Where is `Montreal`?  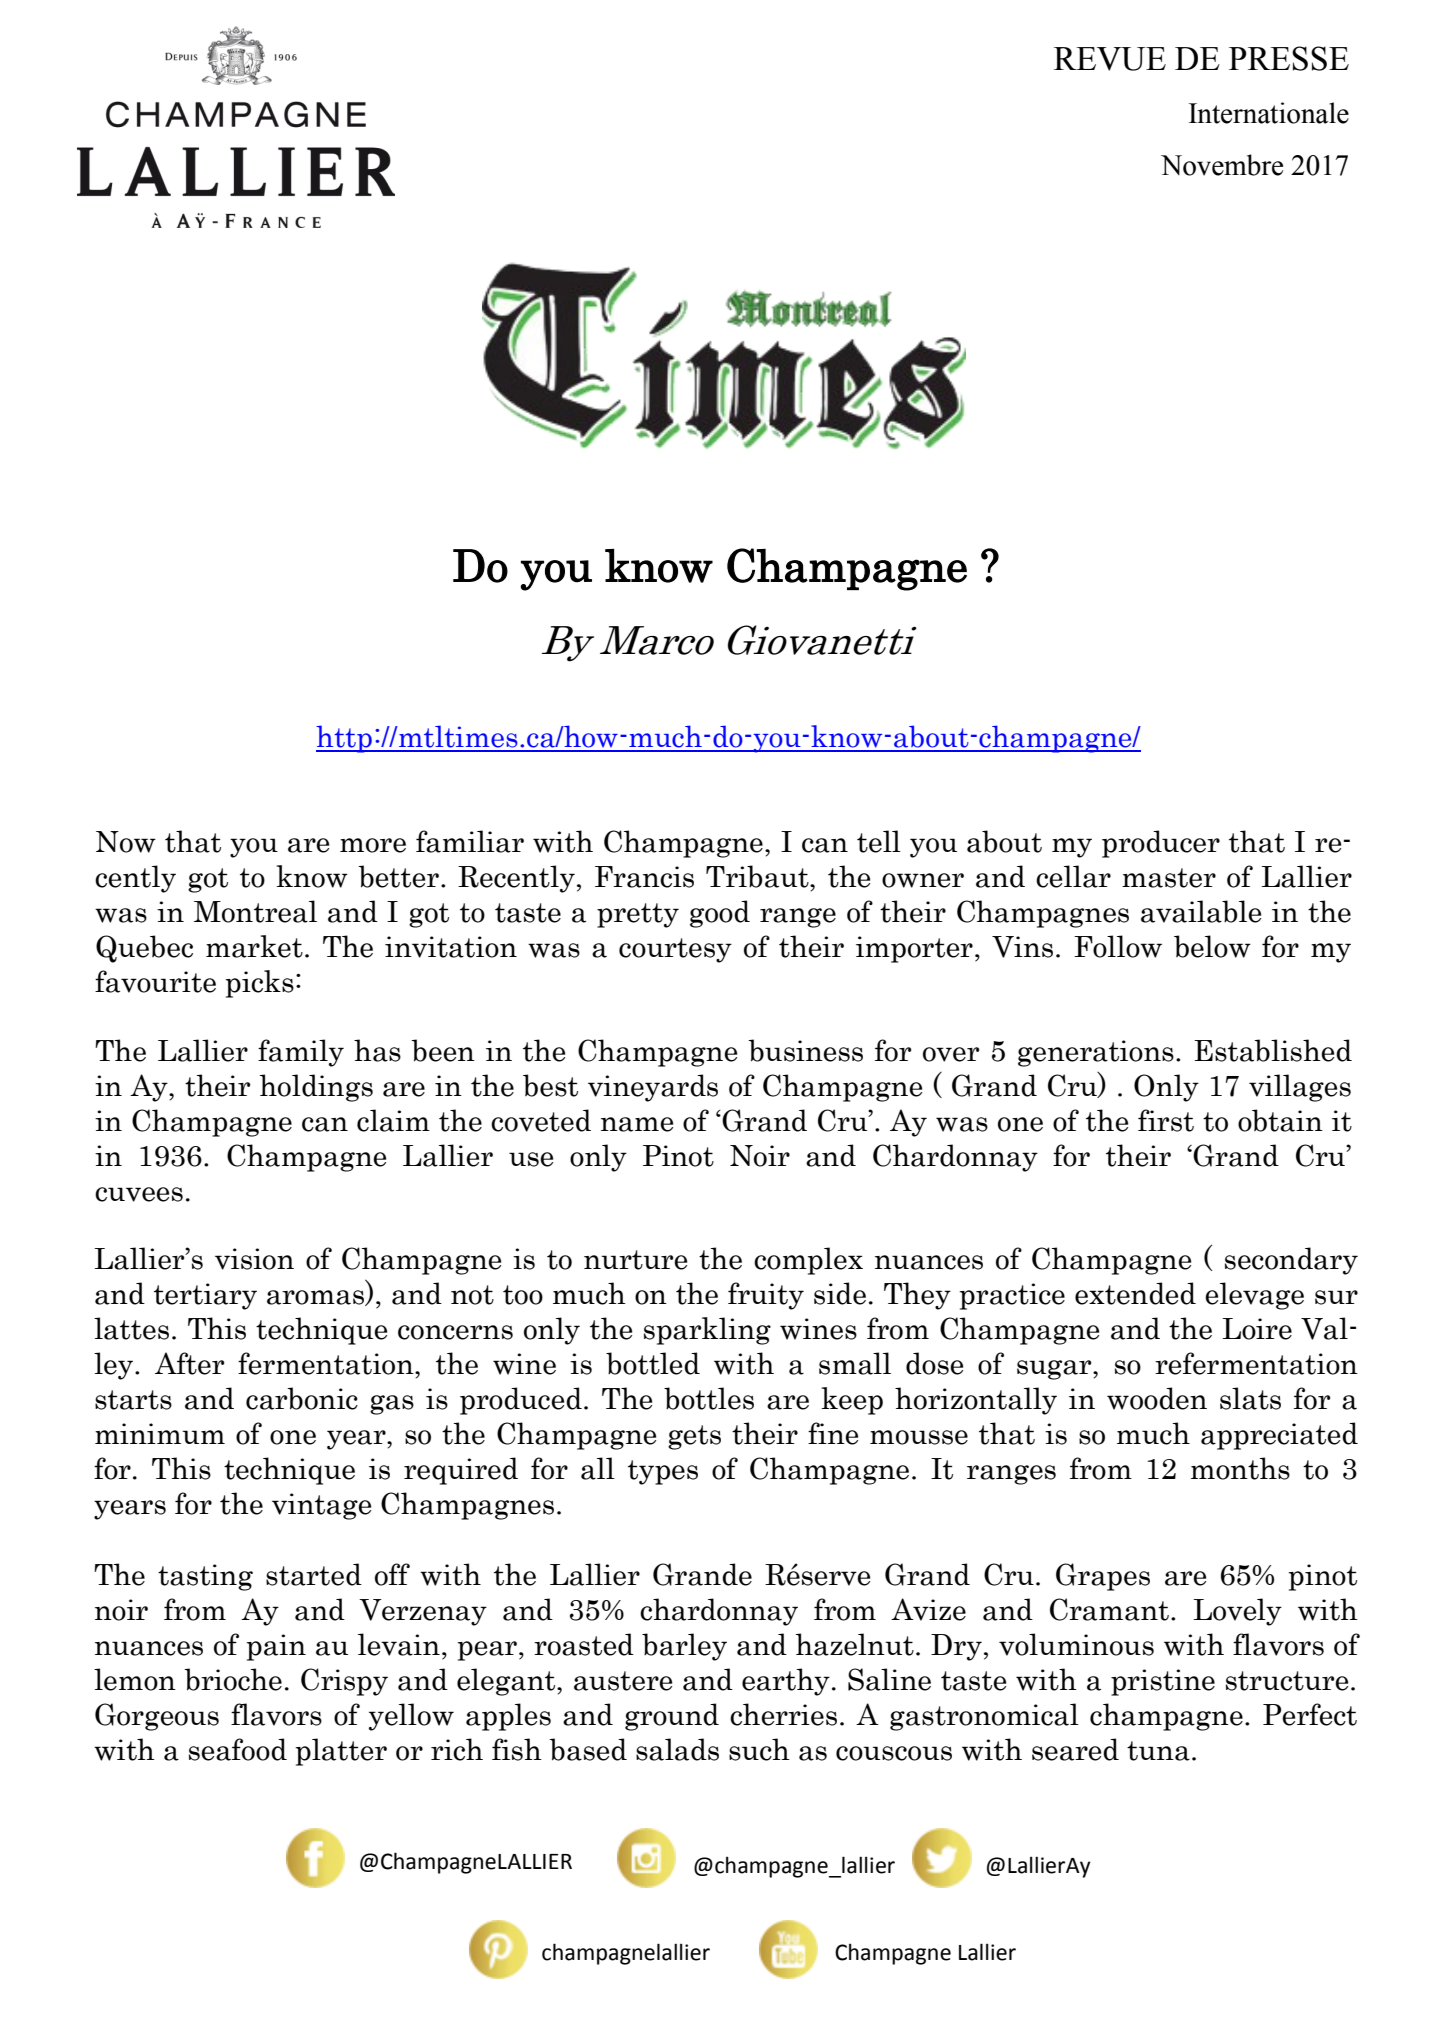 Montreal is located at coordinates (255, 911).
